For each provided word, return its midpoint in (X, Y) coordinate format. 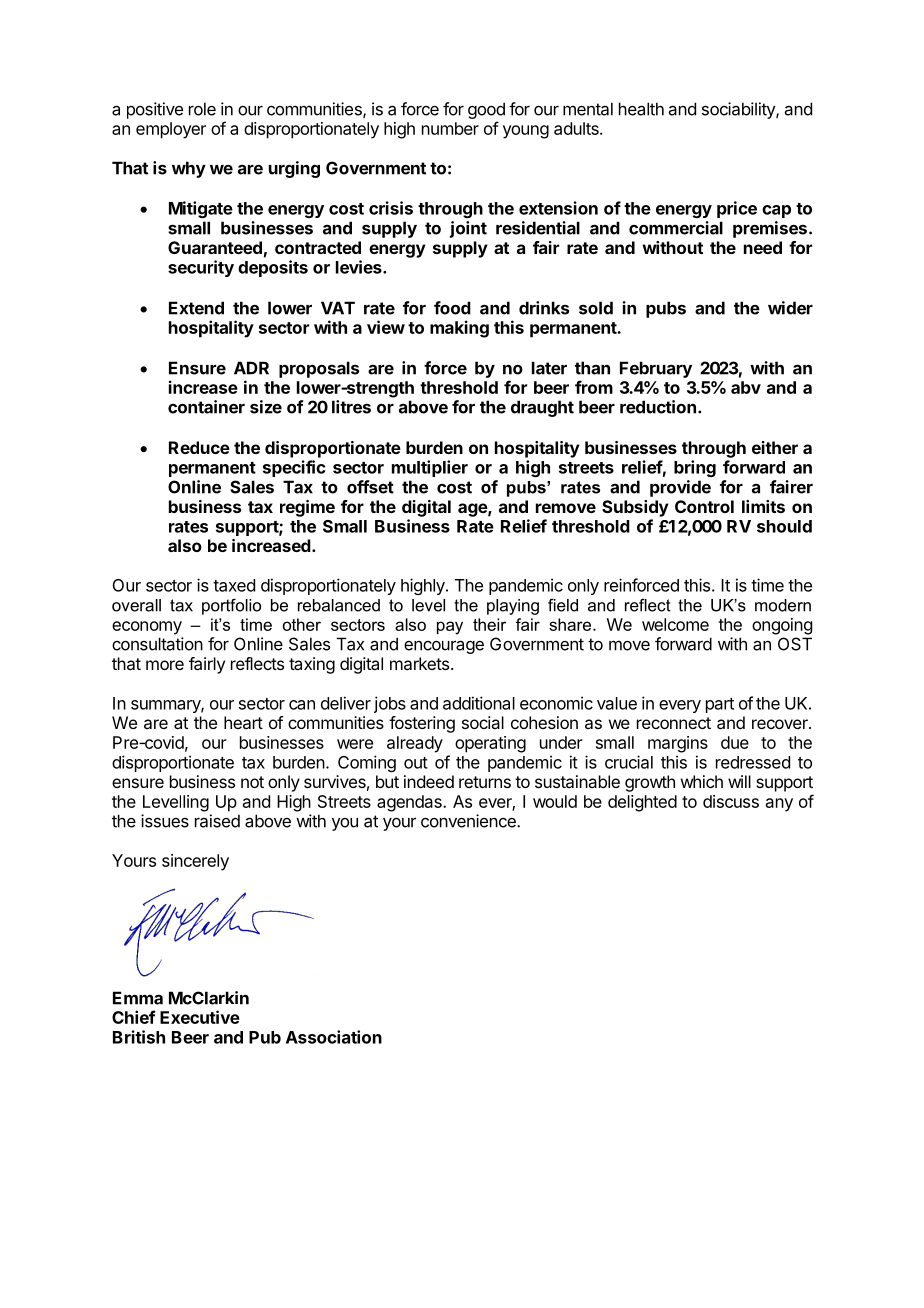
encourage (444, 647)
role (202, 109)
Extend (196, 308)
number (450, 128)
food (452, 308)
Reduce (199, 447)
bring (695, 468)
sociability (739, 110)
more (165, 665)
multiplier (430, 468)
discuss (731, 801)
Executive (200, 1017)
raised (217, 821)
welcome (675, 624)
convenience (469, 821)
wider (790, 308)
